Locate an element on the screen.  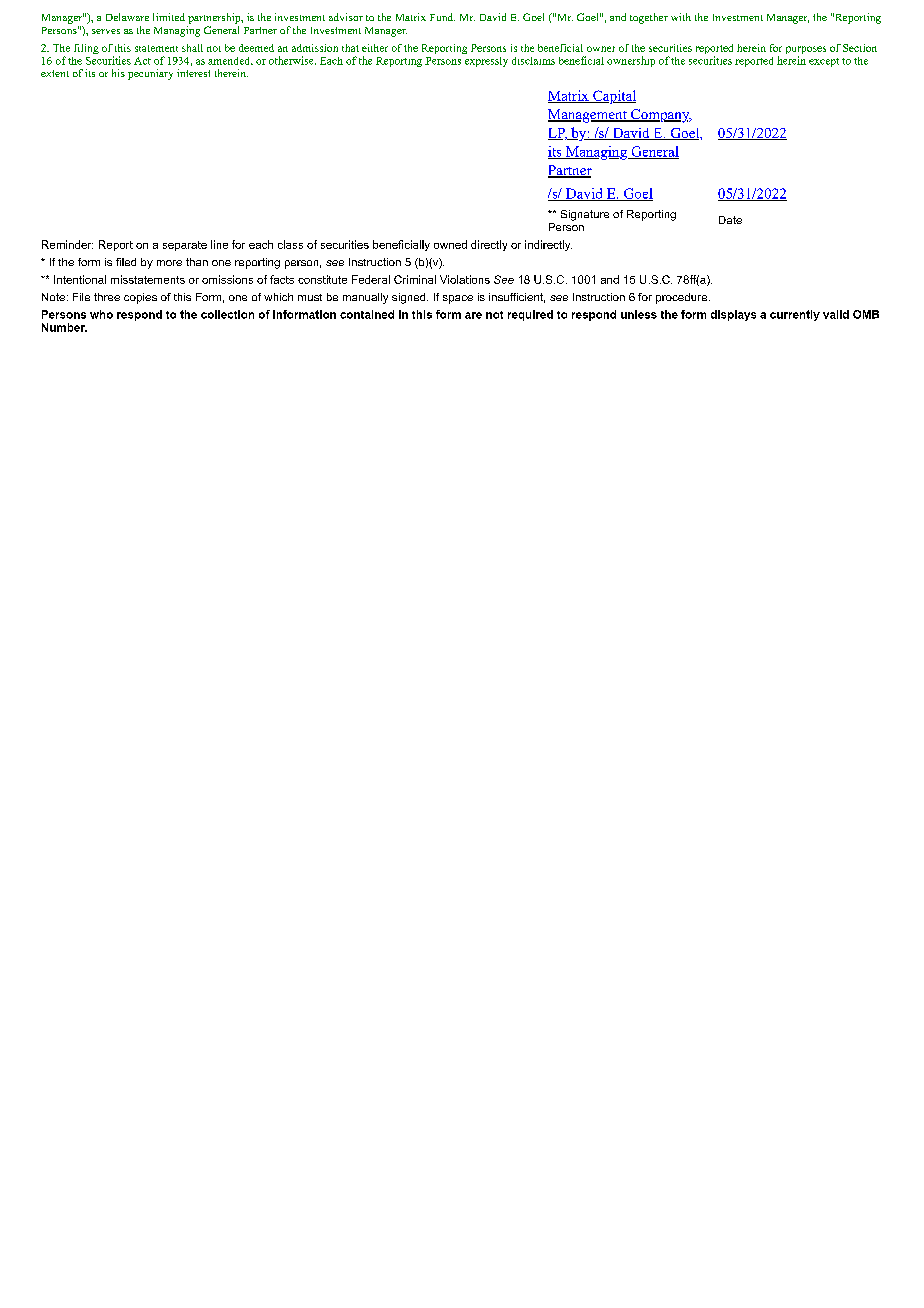
copies is located at coordinates (140, 298).
